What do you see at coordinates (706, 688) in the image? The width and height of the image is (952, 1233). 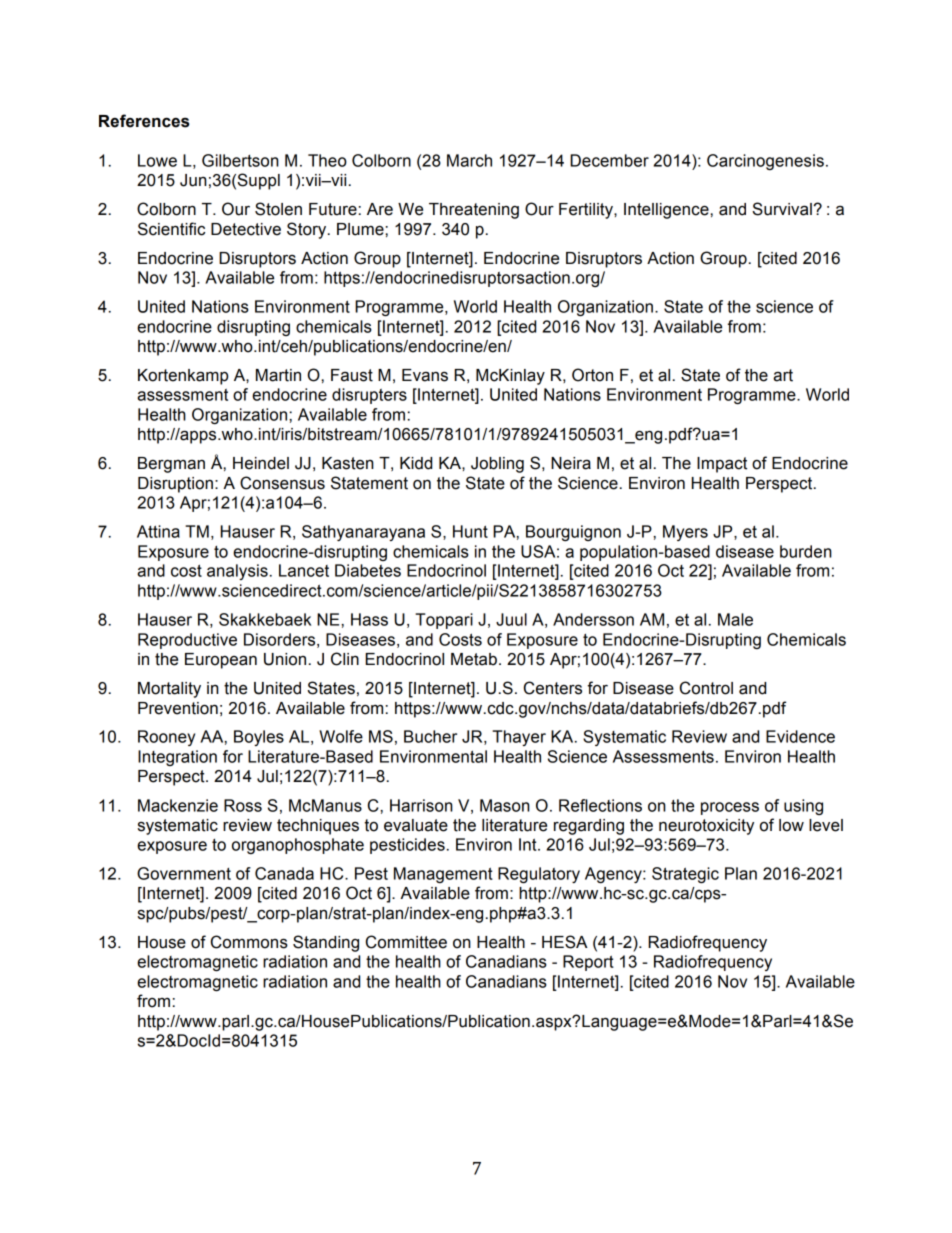 I see `Control` at bounding box center [706, 688].
